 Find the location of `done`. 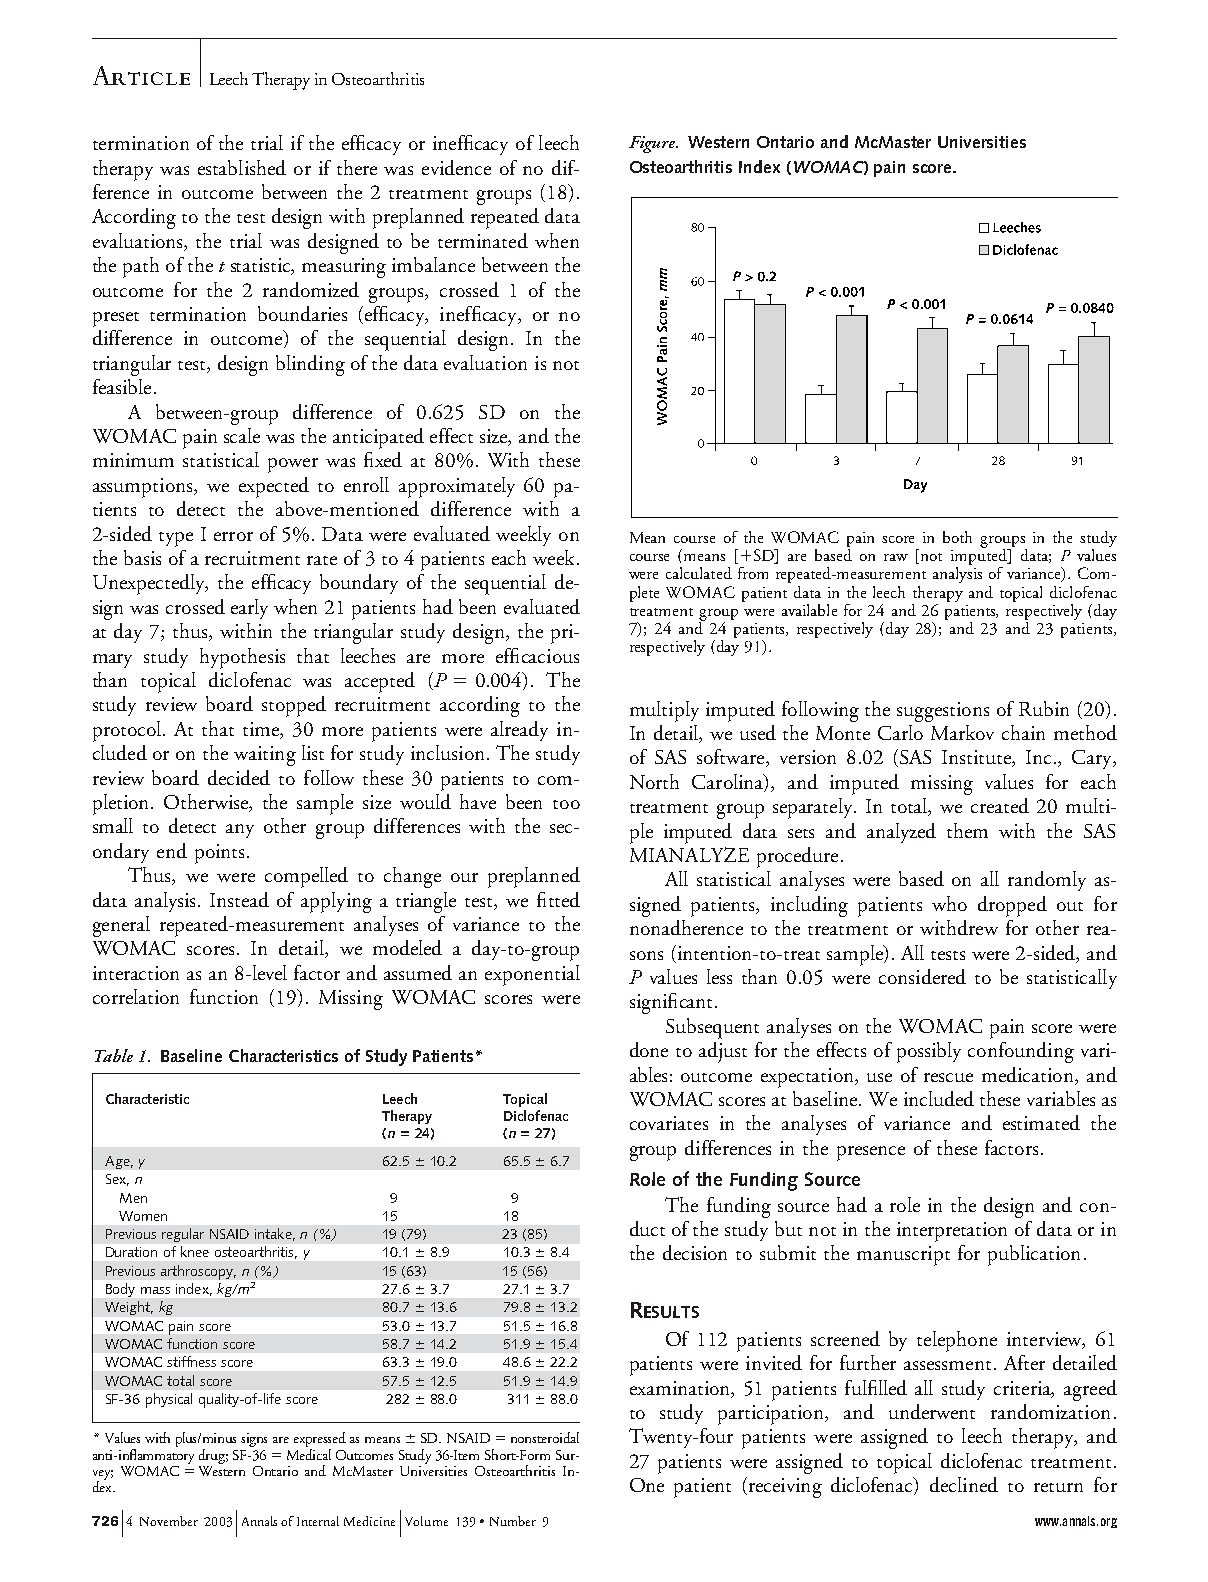

done is located at coordinates (649, 1049).
